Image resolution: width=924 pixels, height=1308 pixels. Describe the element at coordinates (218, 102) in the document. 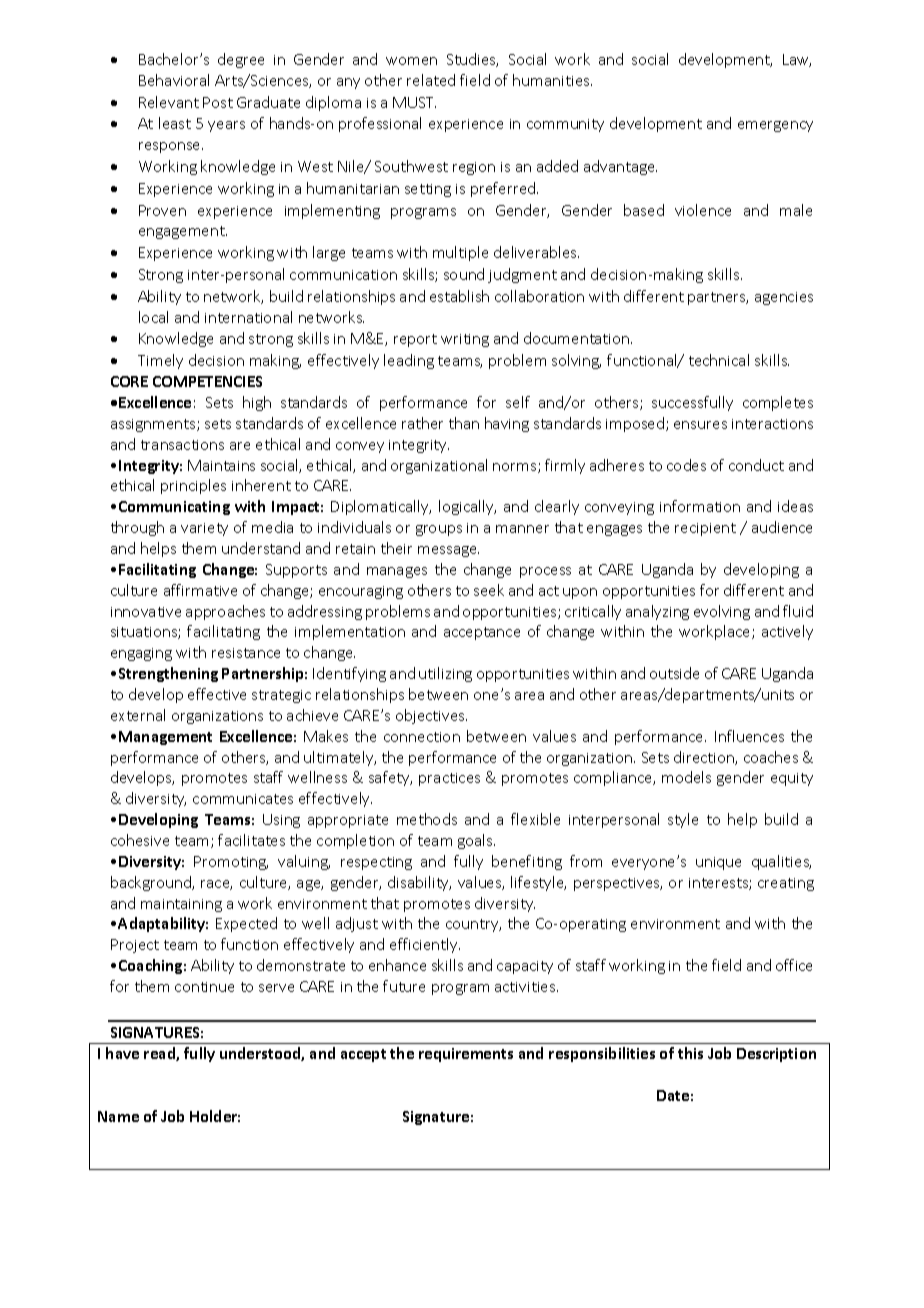

I see `Post` at that location.
